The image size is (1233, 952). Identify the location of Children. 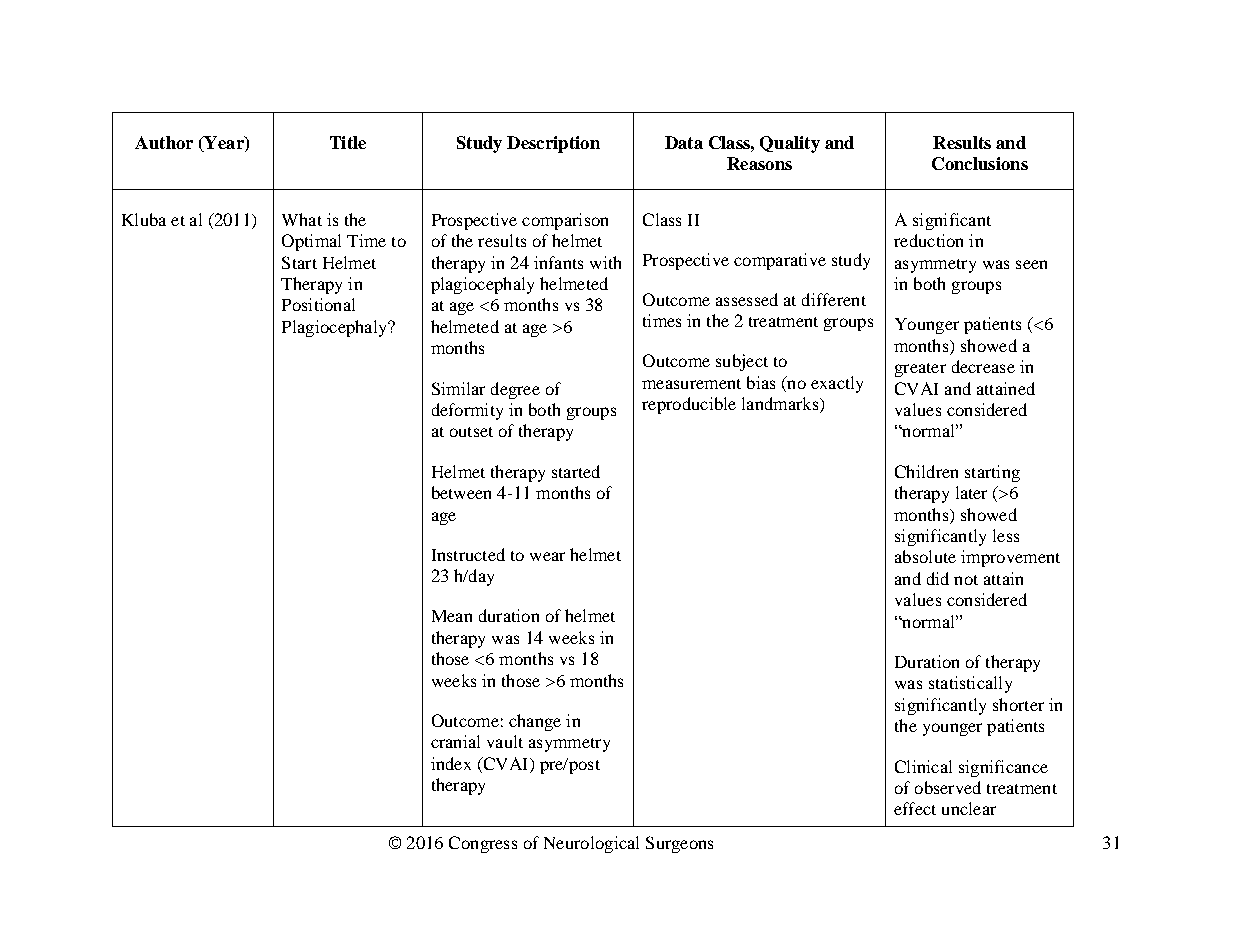
(926, 471).
